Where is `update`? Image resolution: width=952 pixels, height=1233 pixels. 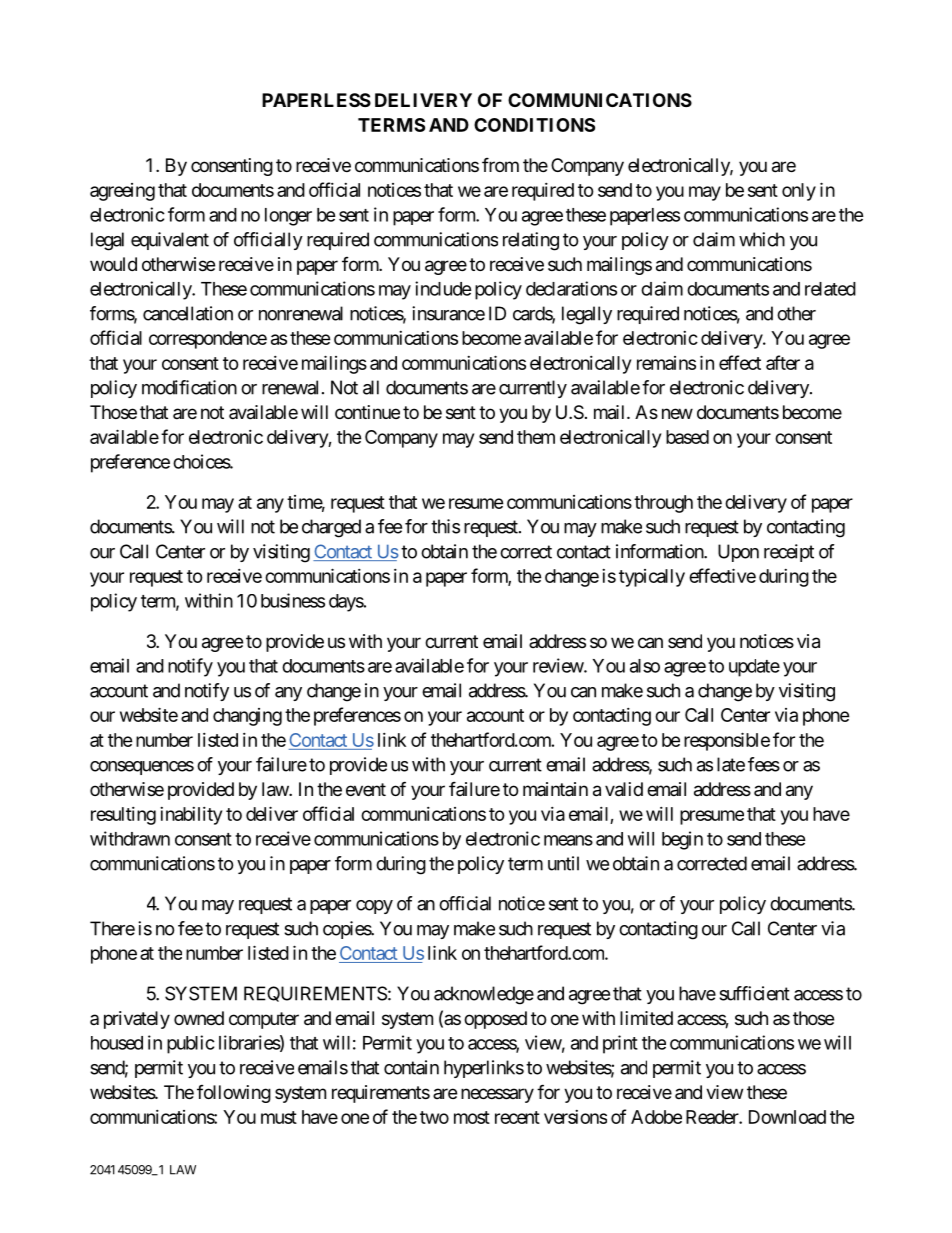
update is located at coordinates (754, 668).
